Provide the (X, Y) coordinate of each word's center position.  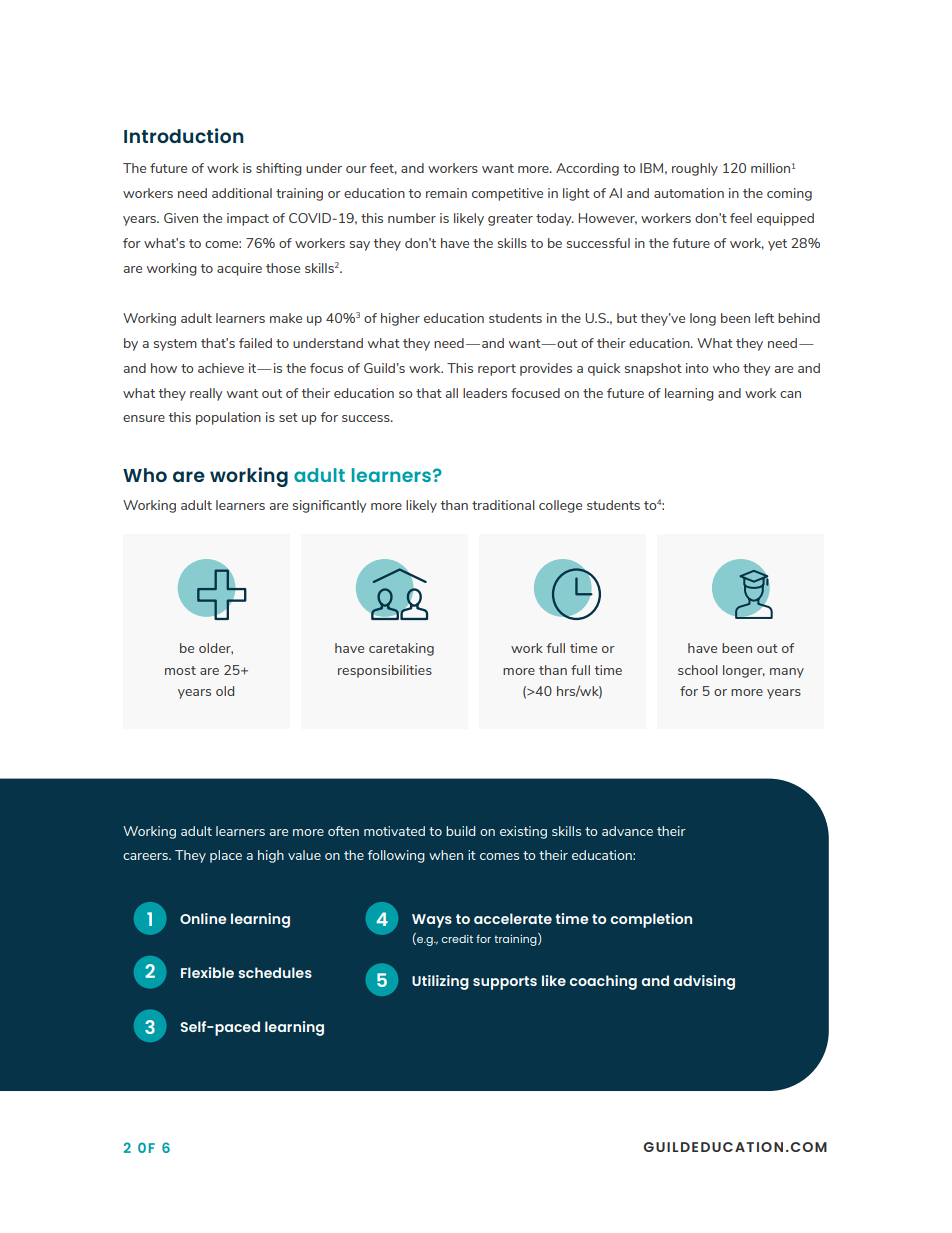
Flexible (207, 972)
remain (446, 193)
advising (704, 982)
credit (457, 939)
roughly (695, 169)
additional (242, 193)
